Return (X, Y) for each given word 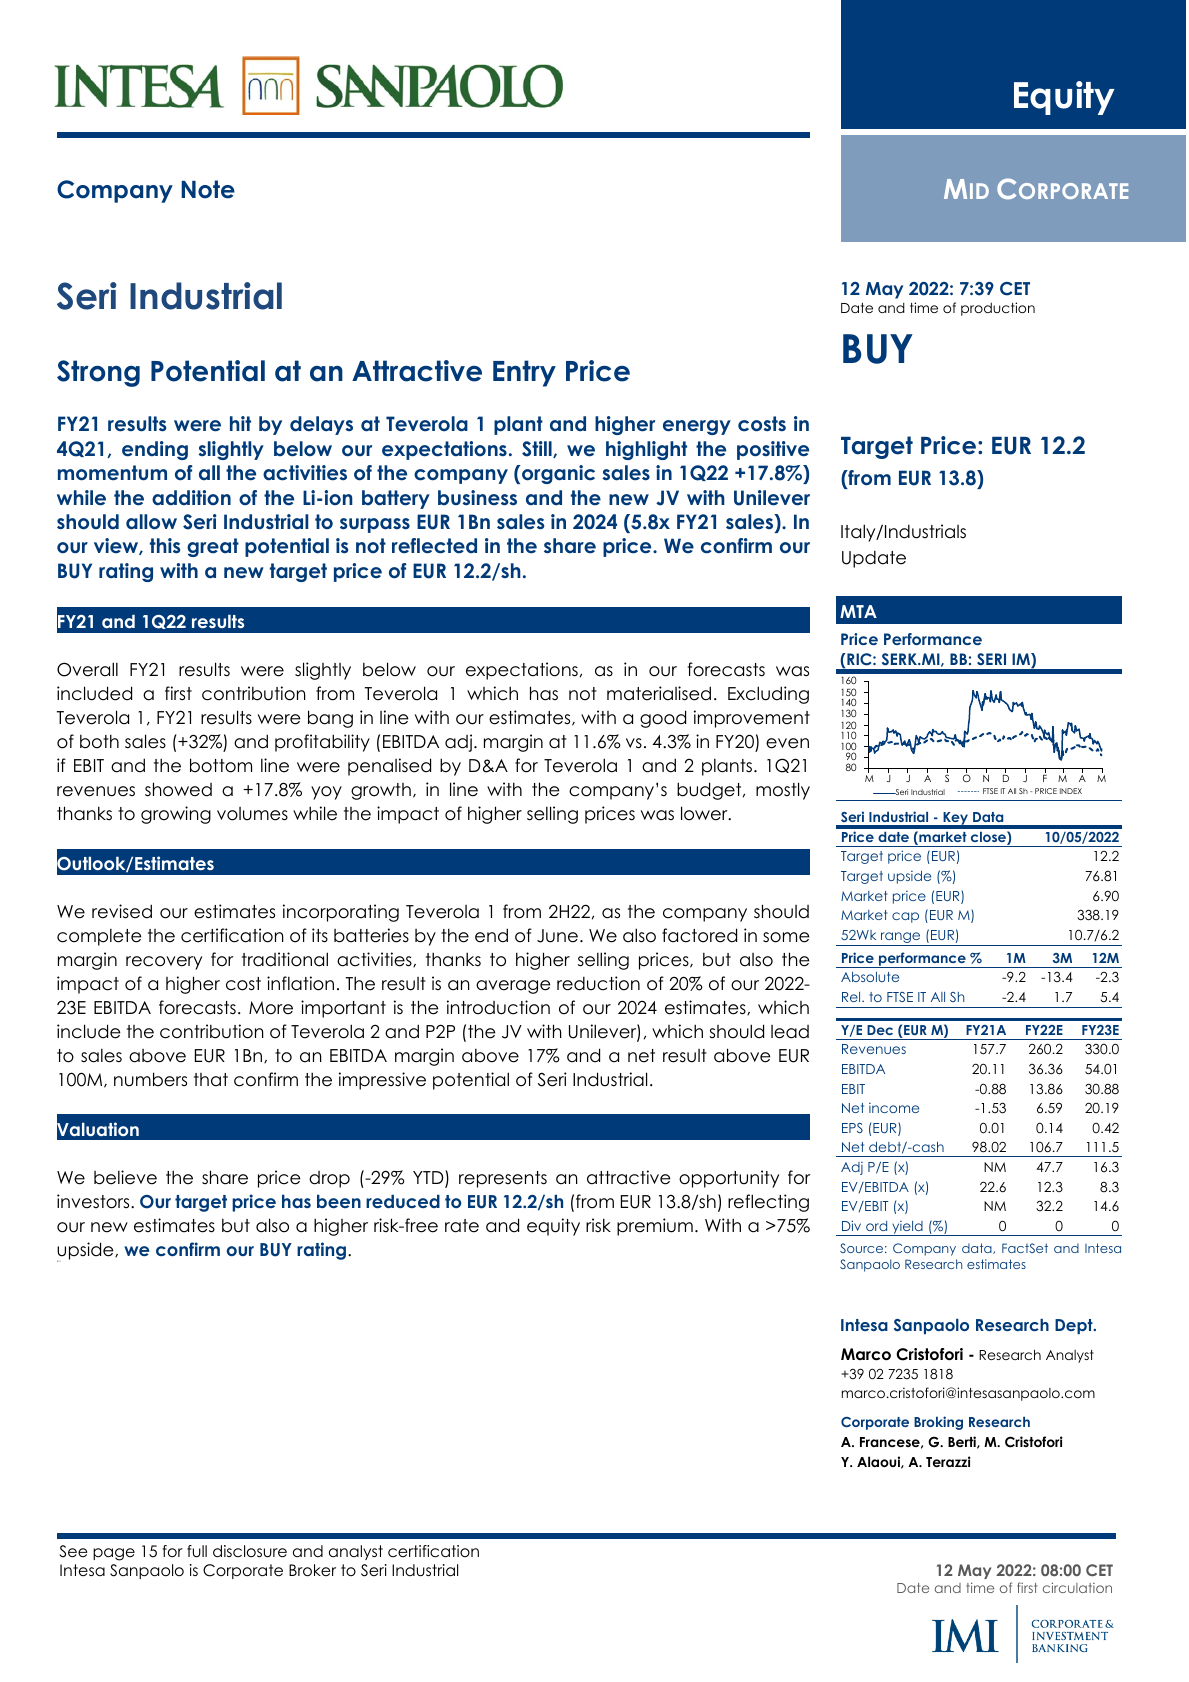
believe (125, 1177)
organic (558, 474)
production (998, 309)
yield (907, 1228)
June (557, 936)
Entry (524, 373)
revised (122, 911)
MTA (858, 611)
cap (905, 917)
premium (655, 1227)
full (197, 1551)
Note (208, 189)
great (213, 547)
